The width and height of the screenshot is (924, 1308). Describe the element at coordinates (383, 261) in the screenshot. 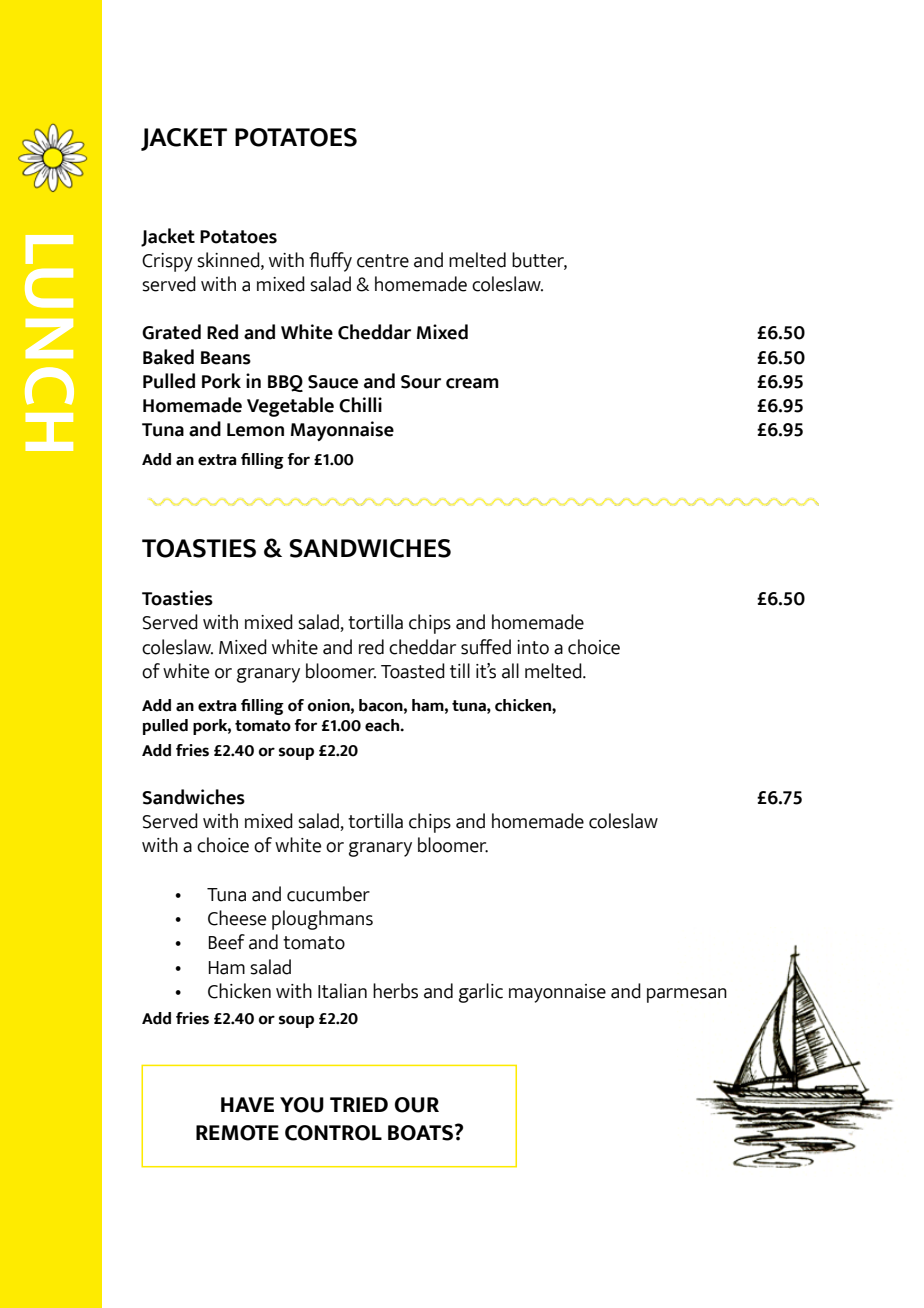

I see `centre` at that location.
